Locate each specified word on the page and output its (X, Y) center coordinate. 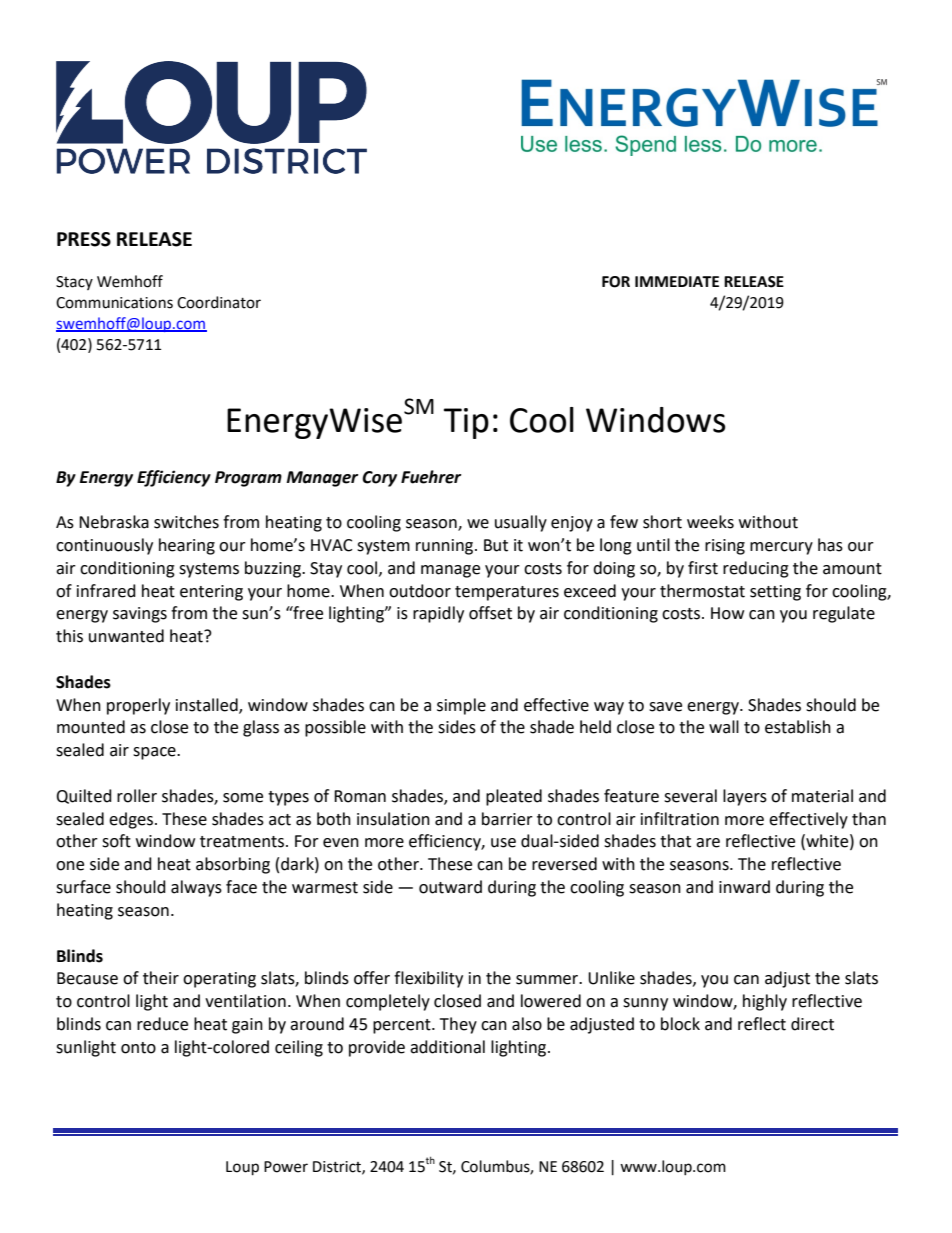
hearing (187, 546)
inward (744, 887)
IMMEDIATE (677, 281)
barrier (507, 819)
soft (116, 841)
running (446, 547)
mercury (781, 548)
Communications (114, 303)
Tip (466, 423)
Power (286, 1167)
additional (447, 1047)
